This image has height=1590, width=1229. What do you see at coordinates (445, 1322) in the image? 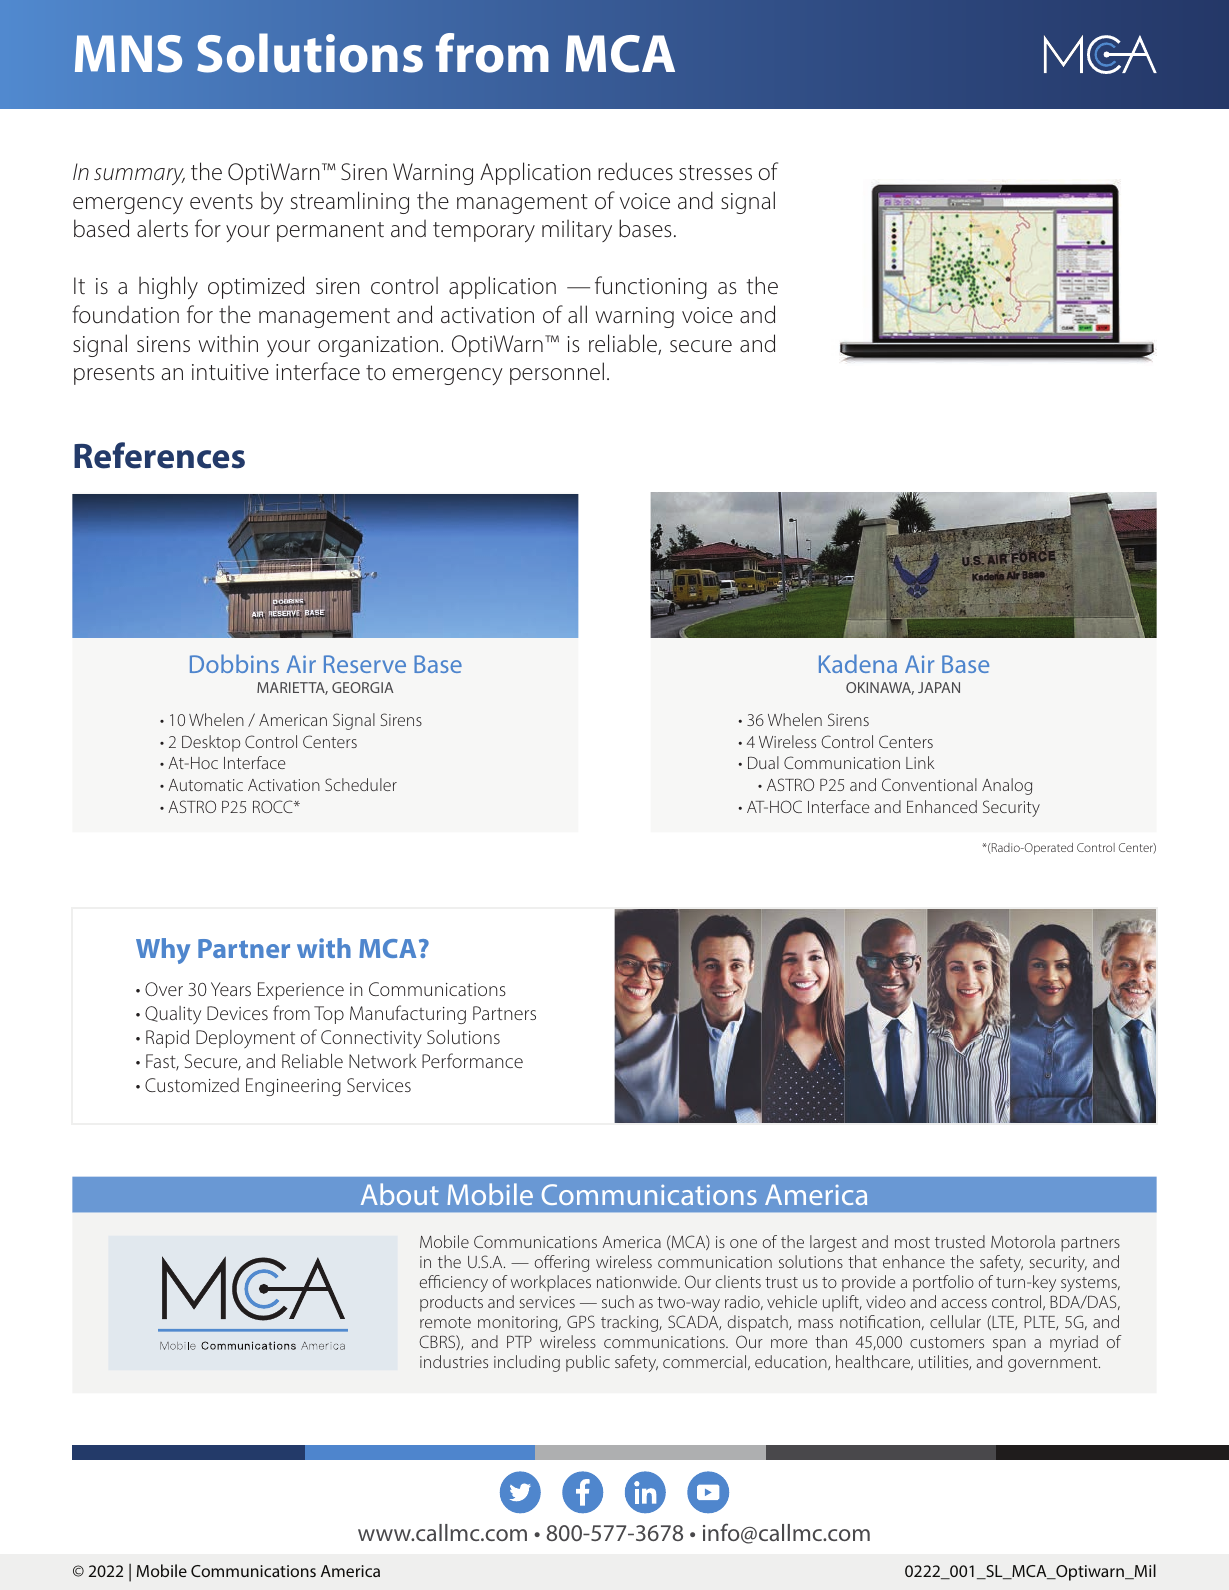
I see `remote` at bounding box center [445, 1322].
